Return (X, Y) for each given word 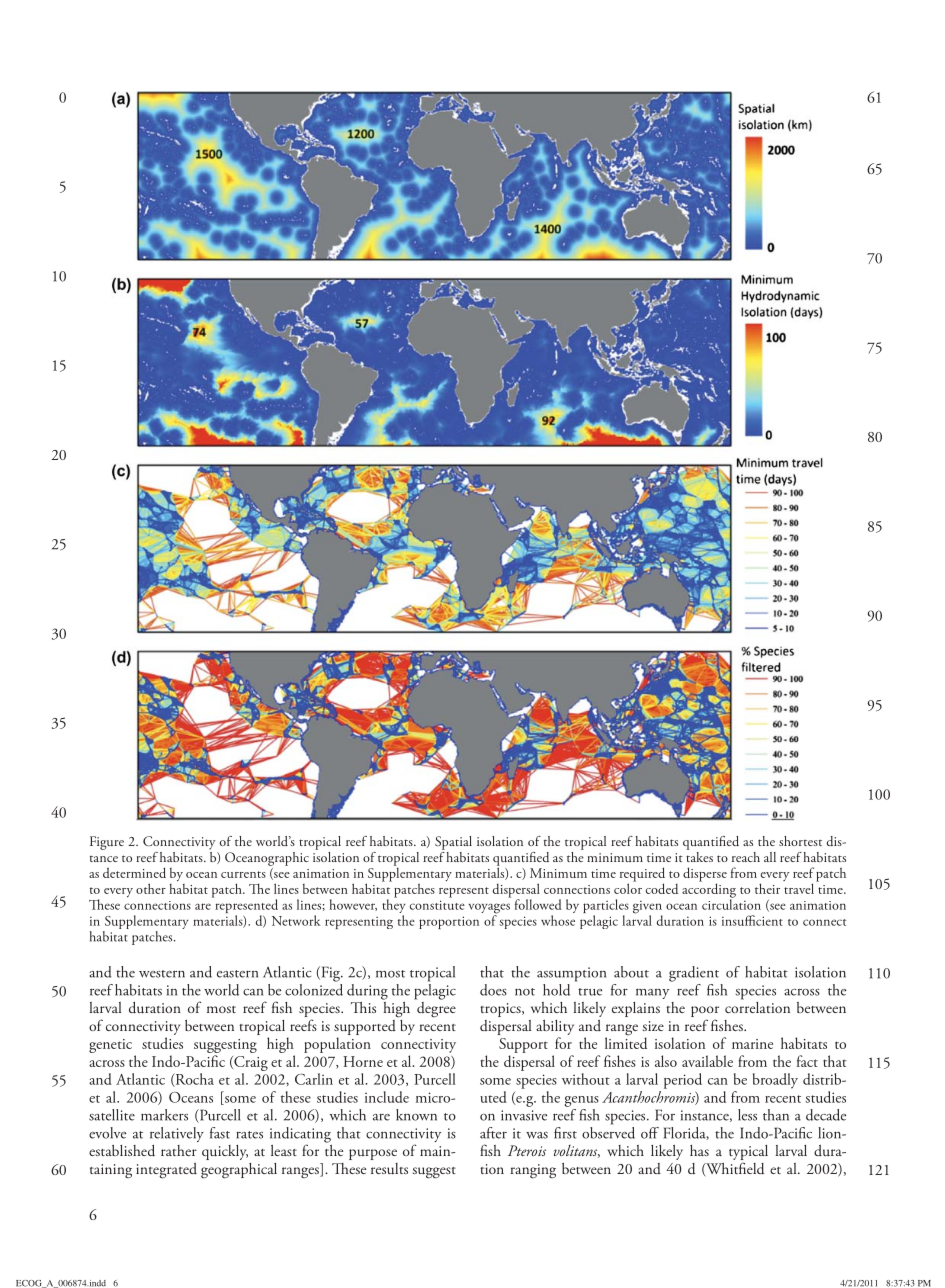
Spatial (453, 843)
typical (748, 1154)
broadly (775, 1081)
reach (746, 857)
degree (435, 1008)
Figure (107, 843)
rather (179, 1150)
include (387, 1097)
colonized (314, 988)
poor (705, 1013)
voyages (489, 909)
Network (296, 920)
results (389, 1169)
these (296, 1097)
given (648, 908)
